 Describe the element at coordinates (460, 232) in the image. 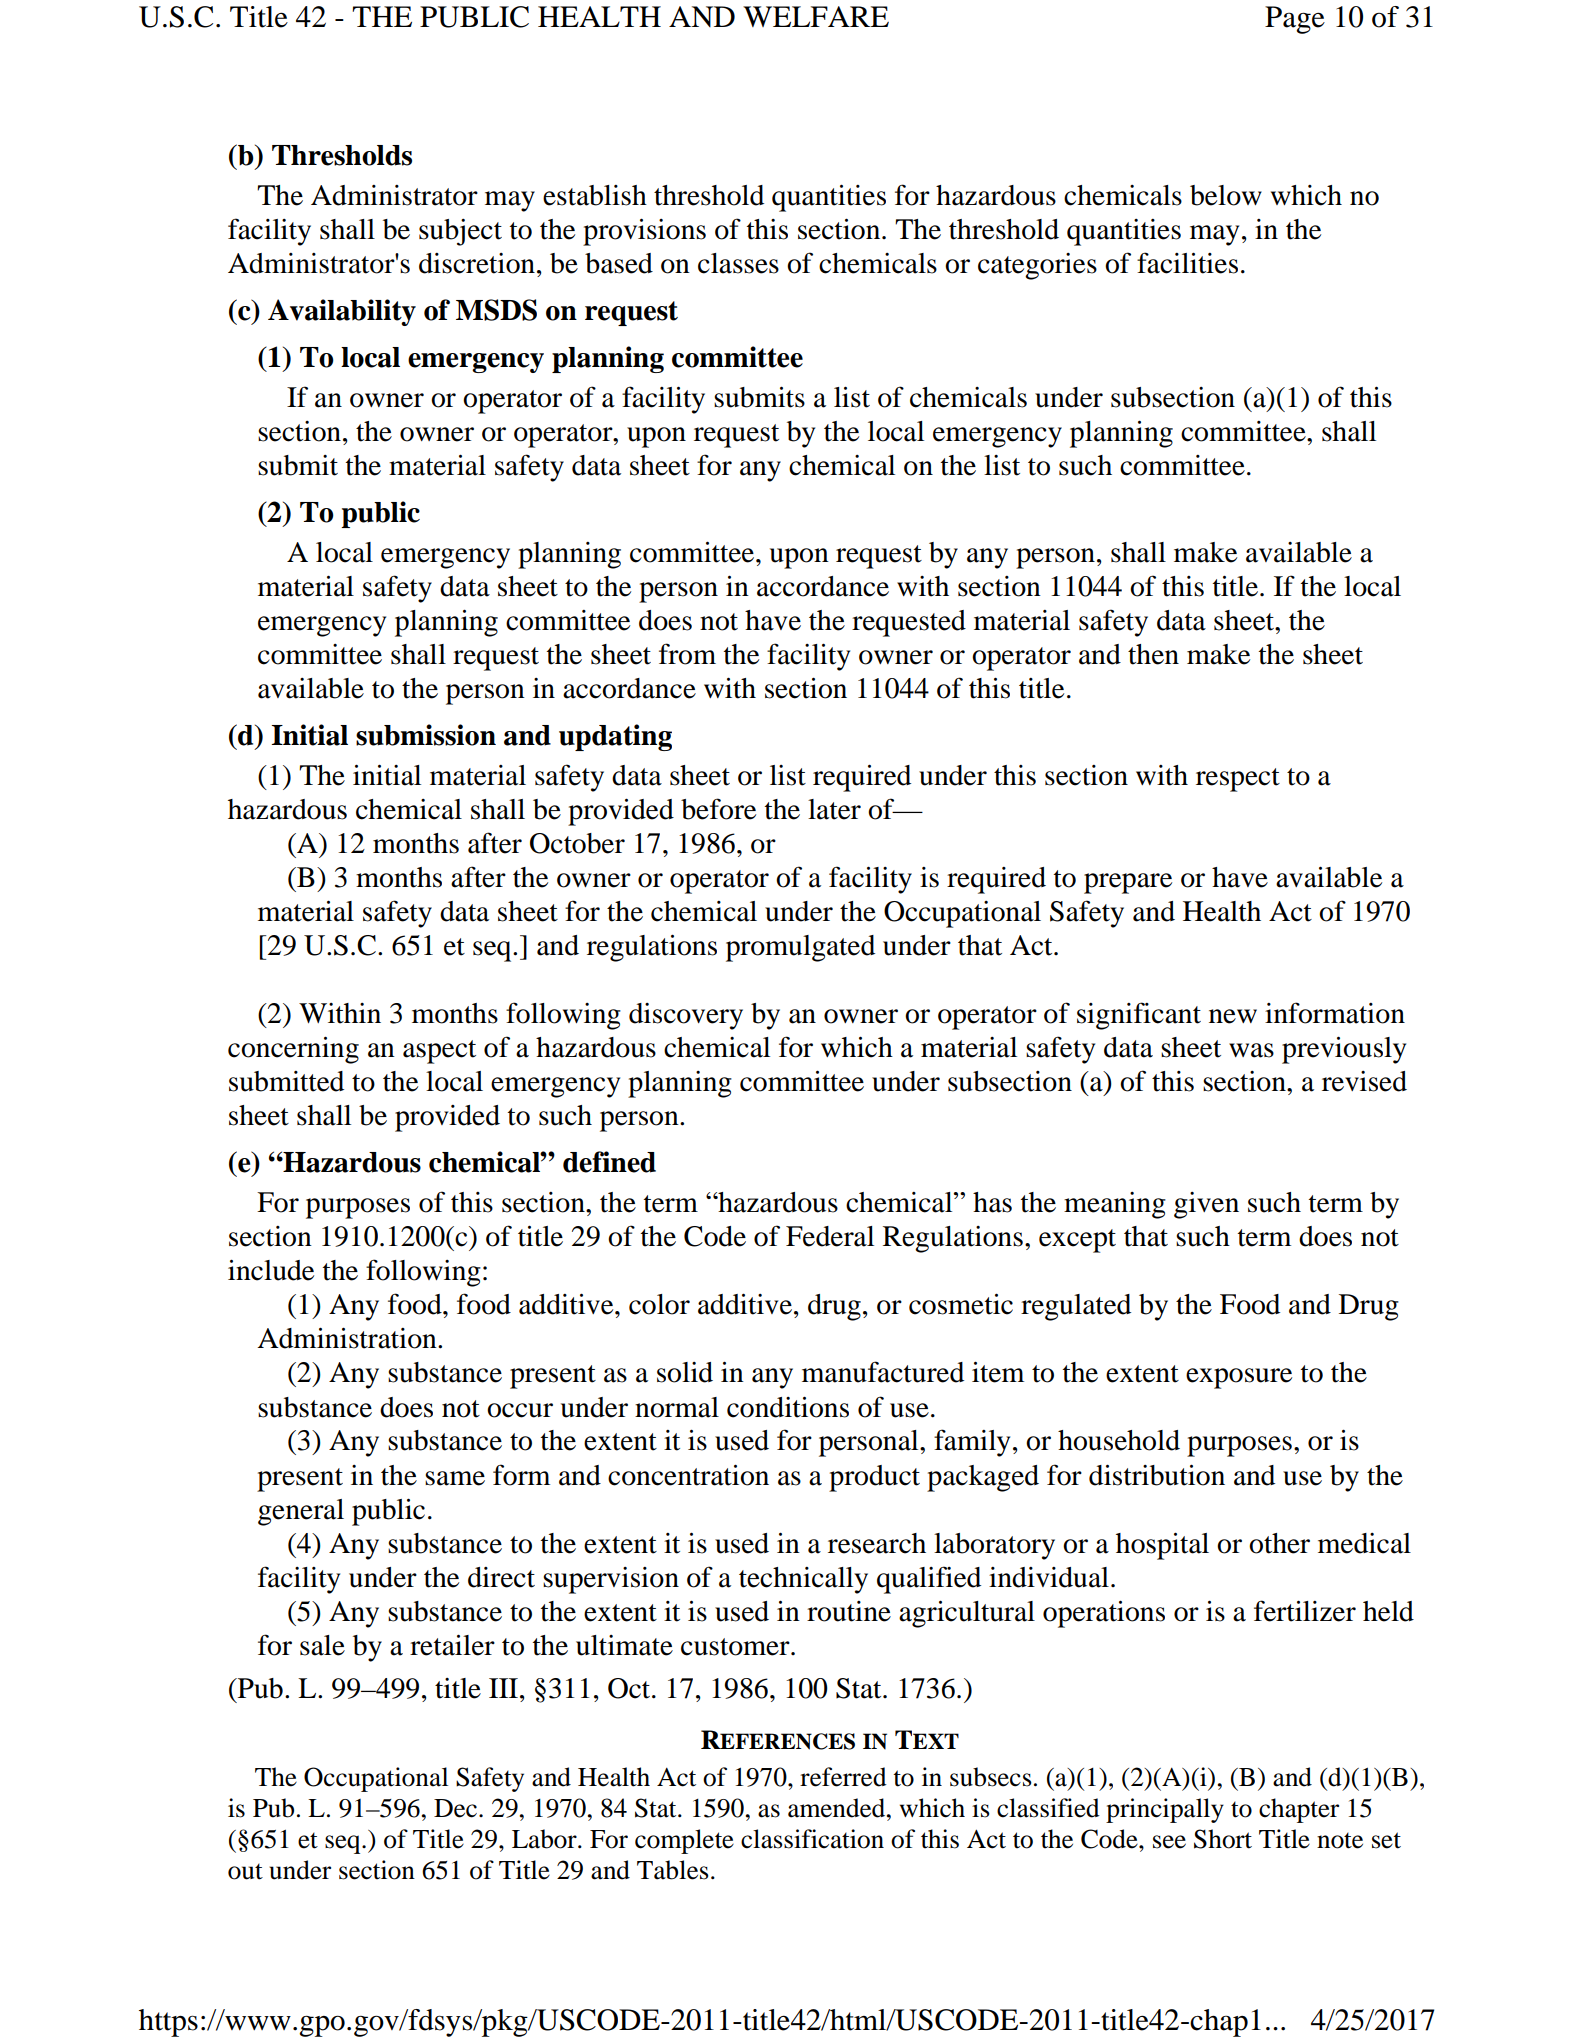

I see `subject` at that location.
